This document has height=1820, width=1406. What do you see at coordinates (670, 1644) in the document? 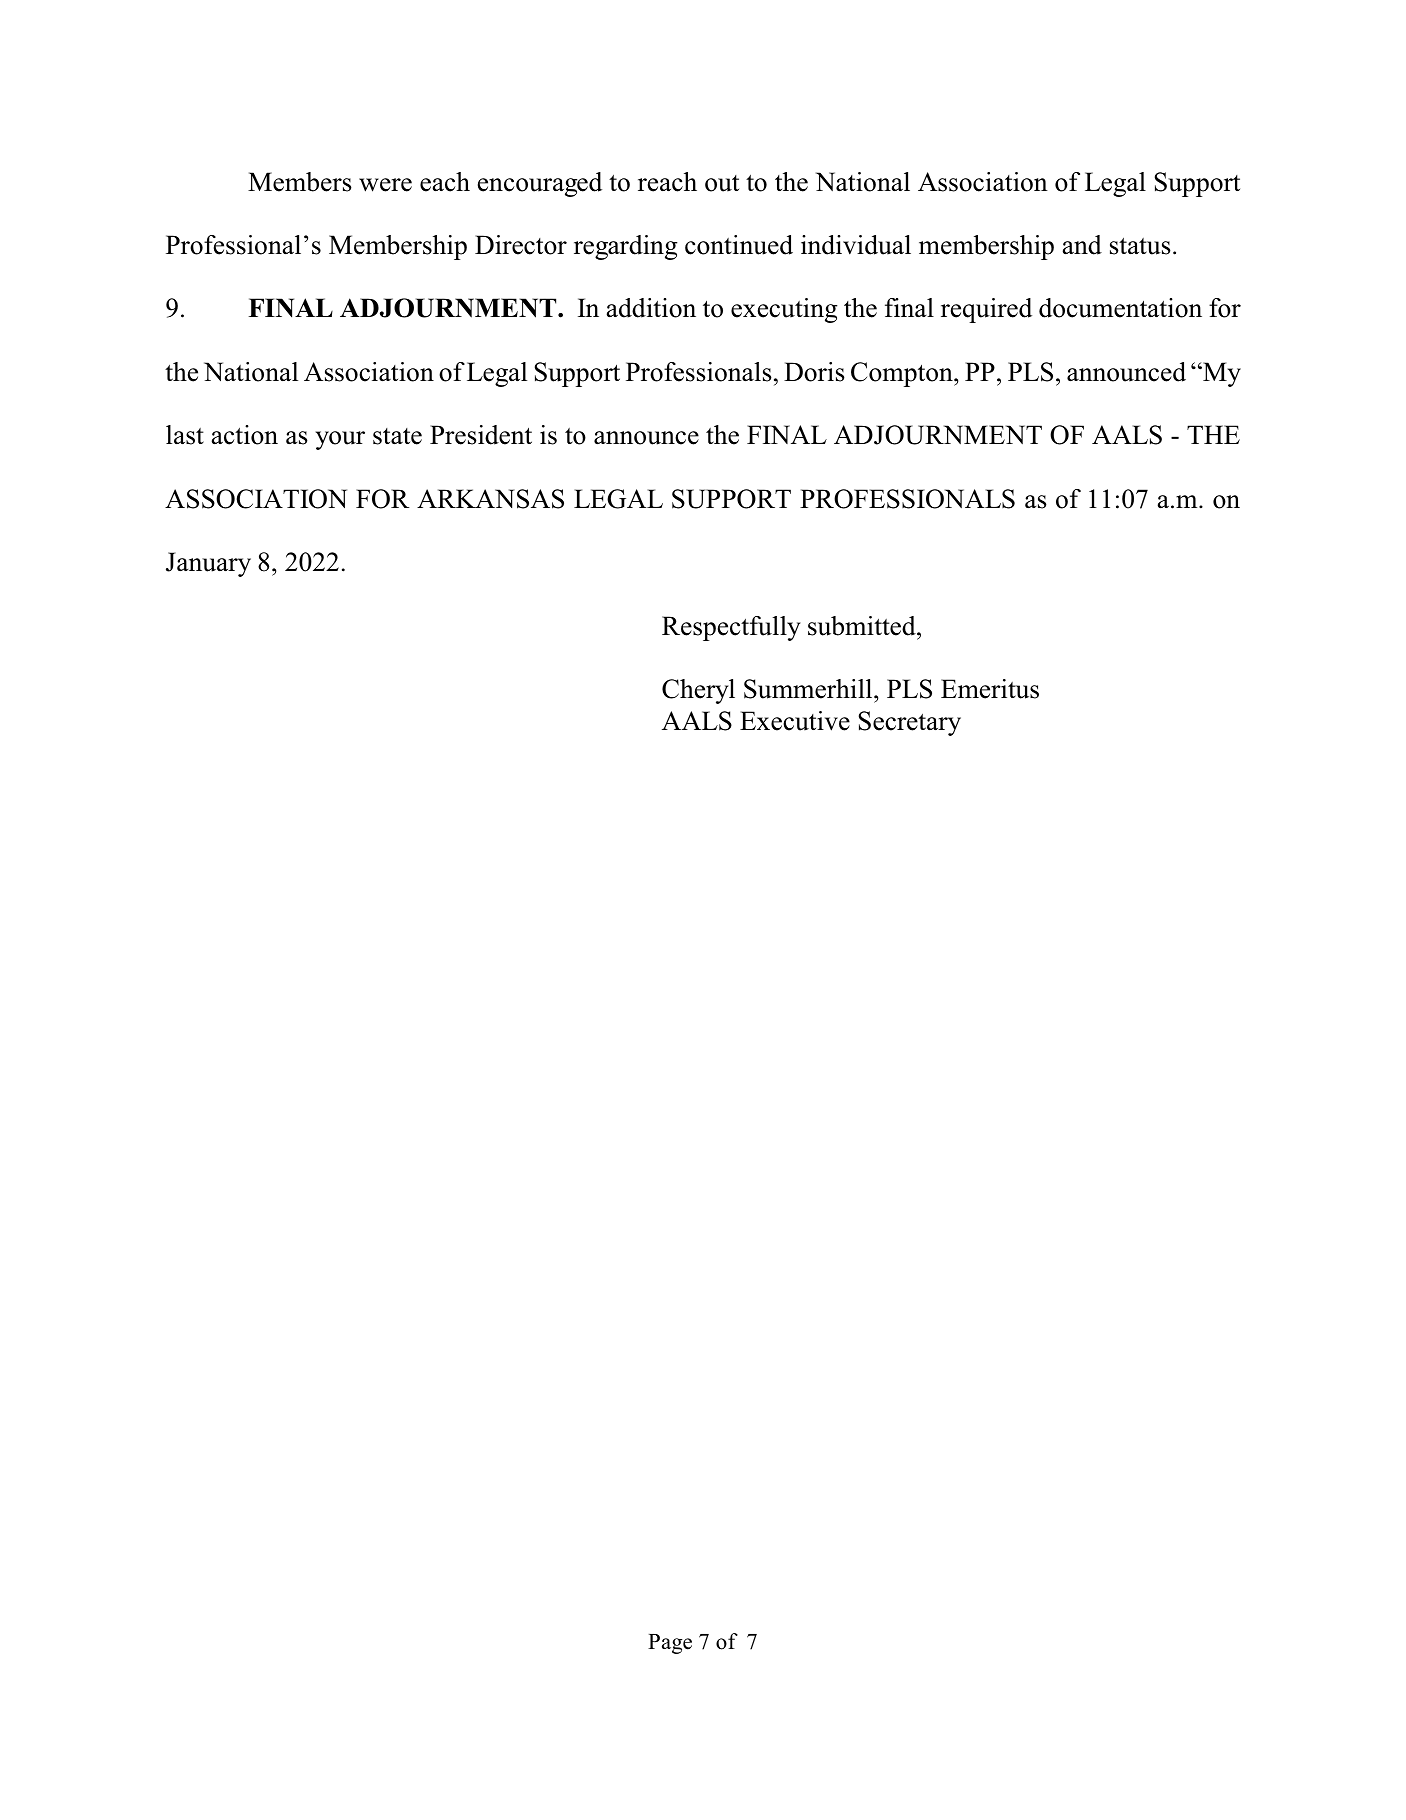
I see `Page` at bounding box center [670, 1644].
